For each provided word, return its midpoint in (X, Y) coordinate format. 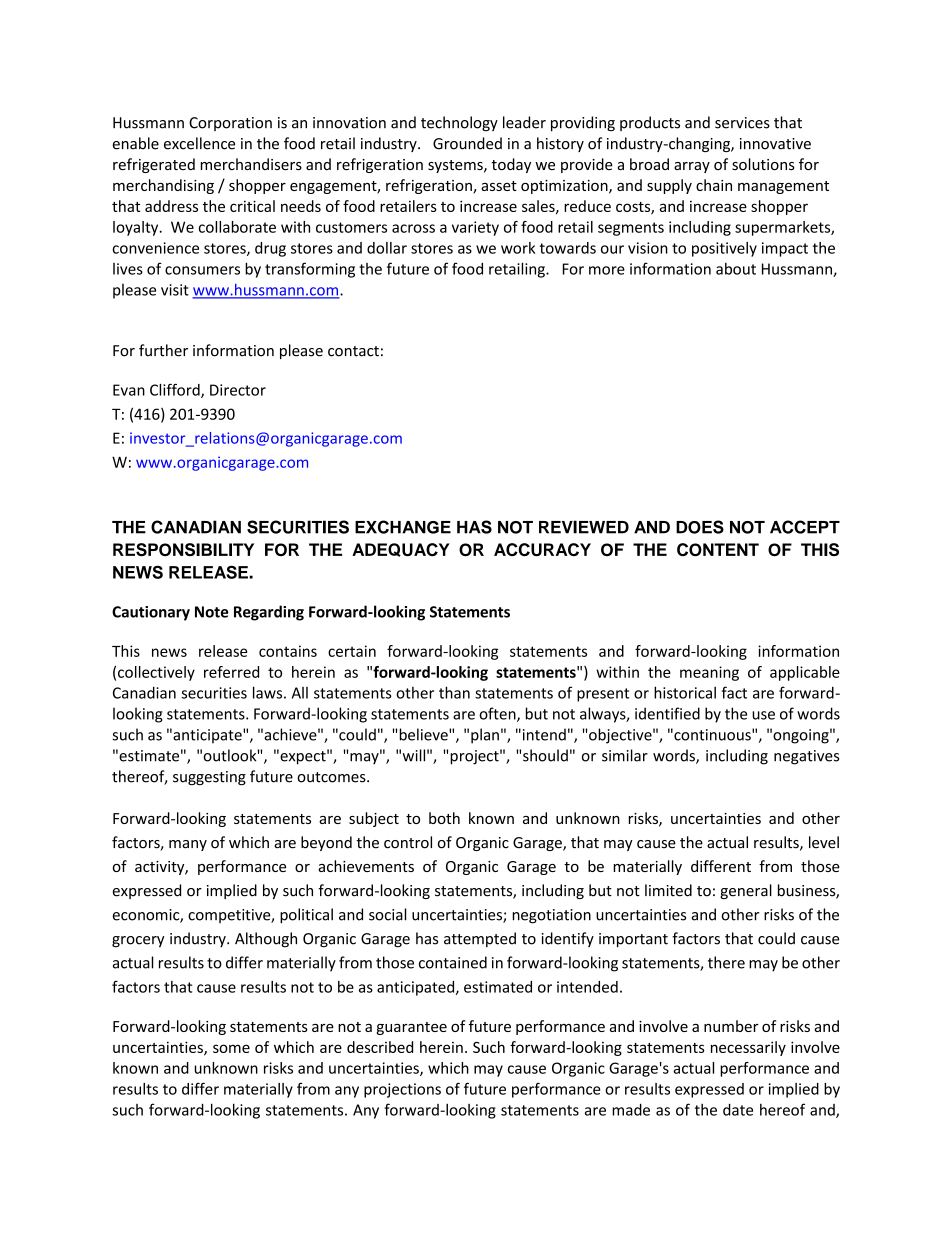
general (746, 891)
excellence (199, 143)
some (231, 1048)
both (444, 818)
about (736, 269)
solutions (763, 164)
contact (353, 351)
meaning (709, 673)
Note (211, 612)
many (188, 845)
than (454, 692)
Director (238, 390)
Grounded (467, 143)
